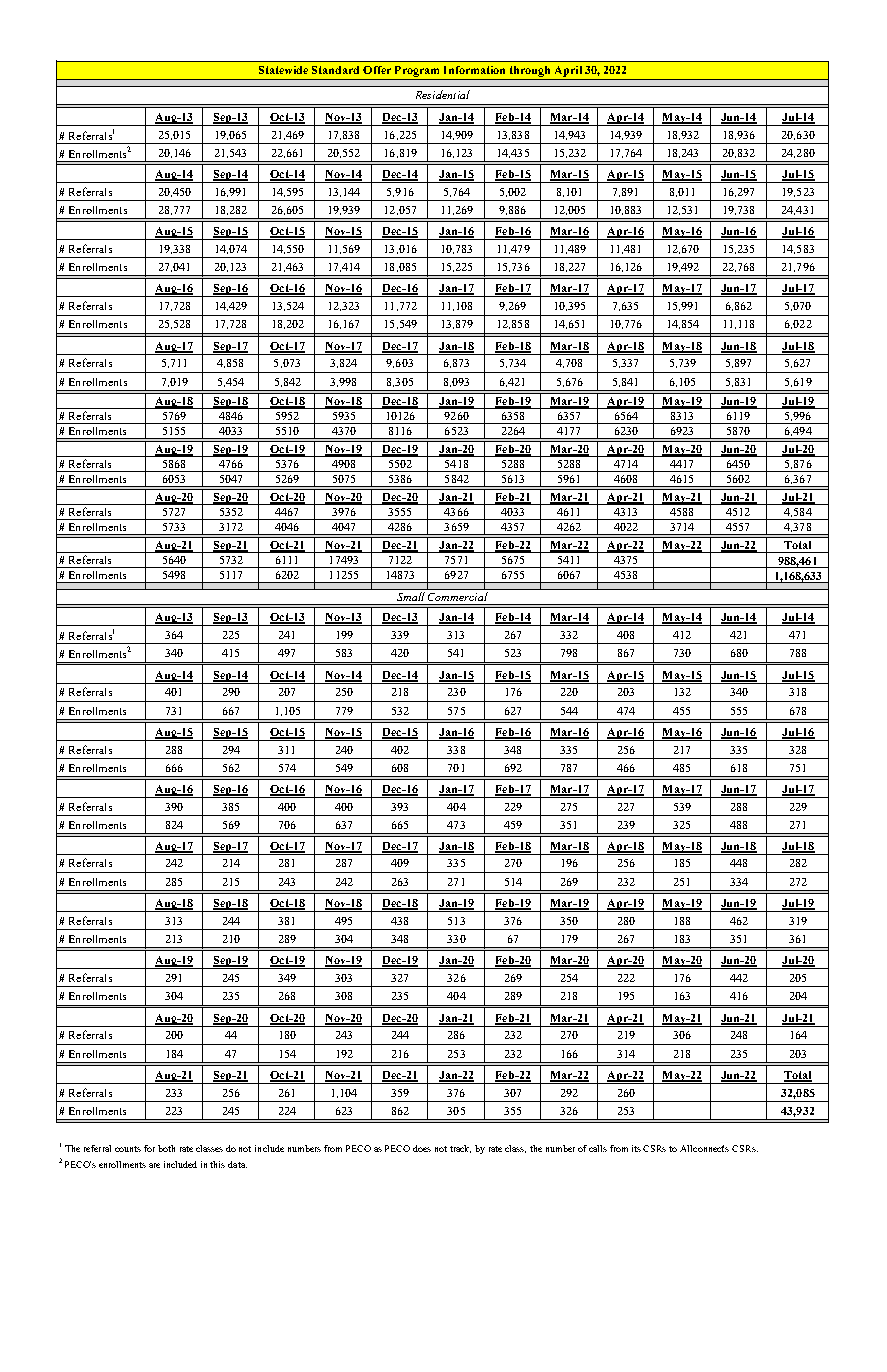  I want to click on through, so click(530, 71).
